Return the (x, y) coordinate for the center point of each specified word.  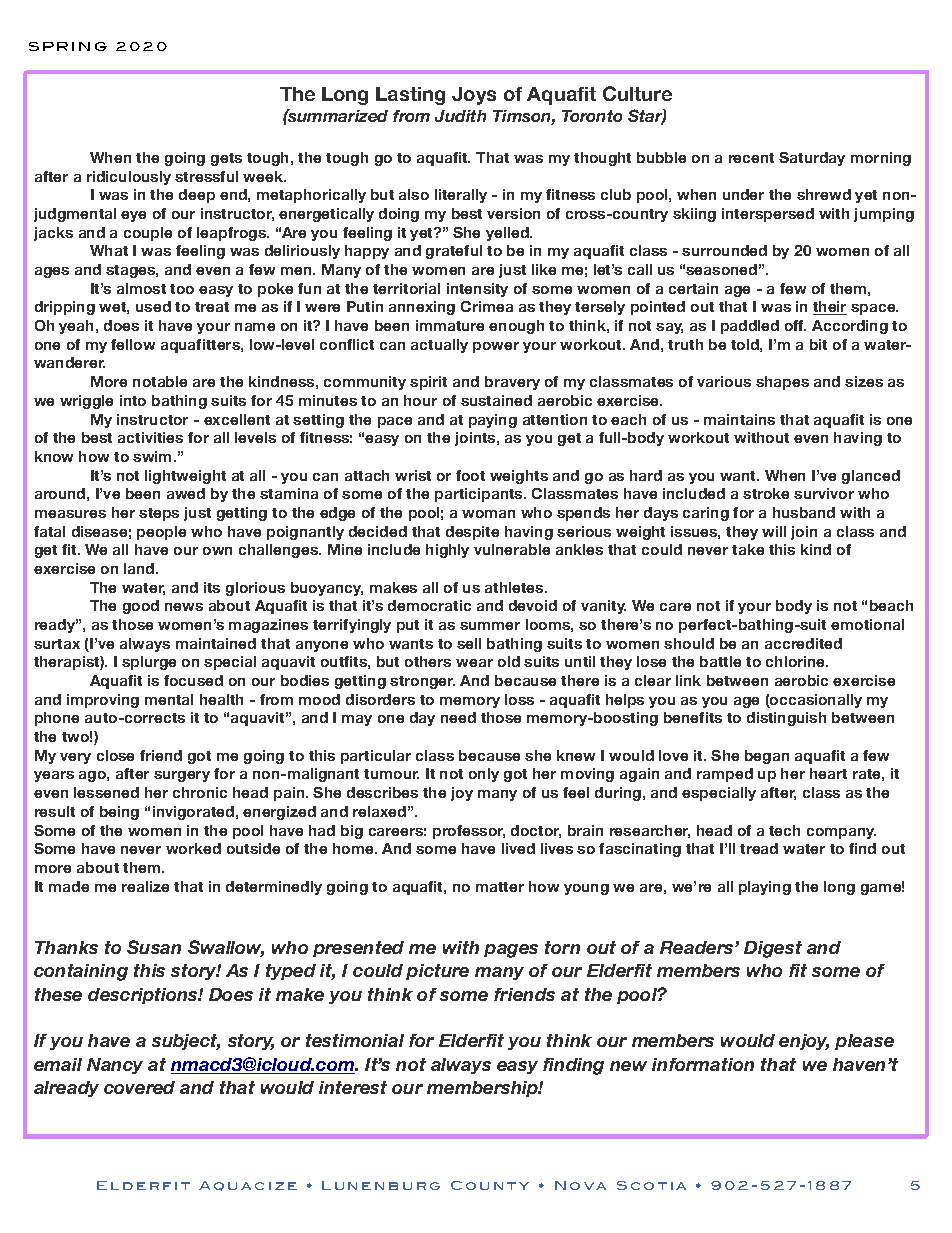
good (141, 607)
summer (490, 626)
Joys (474, 96)
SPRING (68, 46)
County (490, 1185)
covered (139, 1087)
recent (751, 158)
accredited (803, 643)
